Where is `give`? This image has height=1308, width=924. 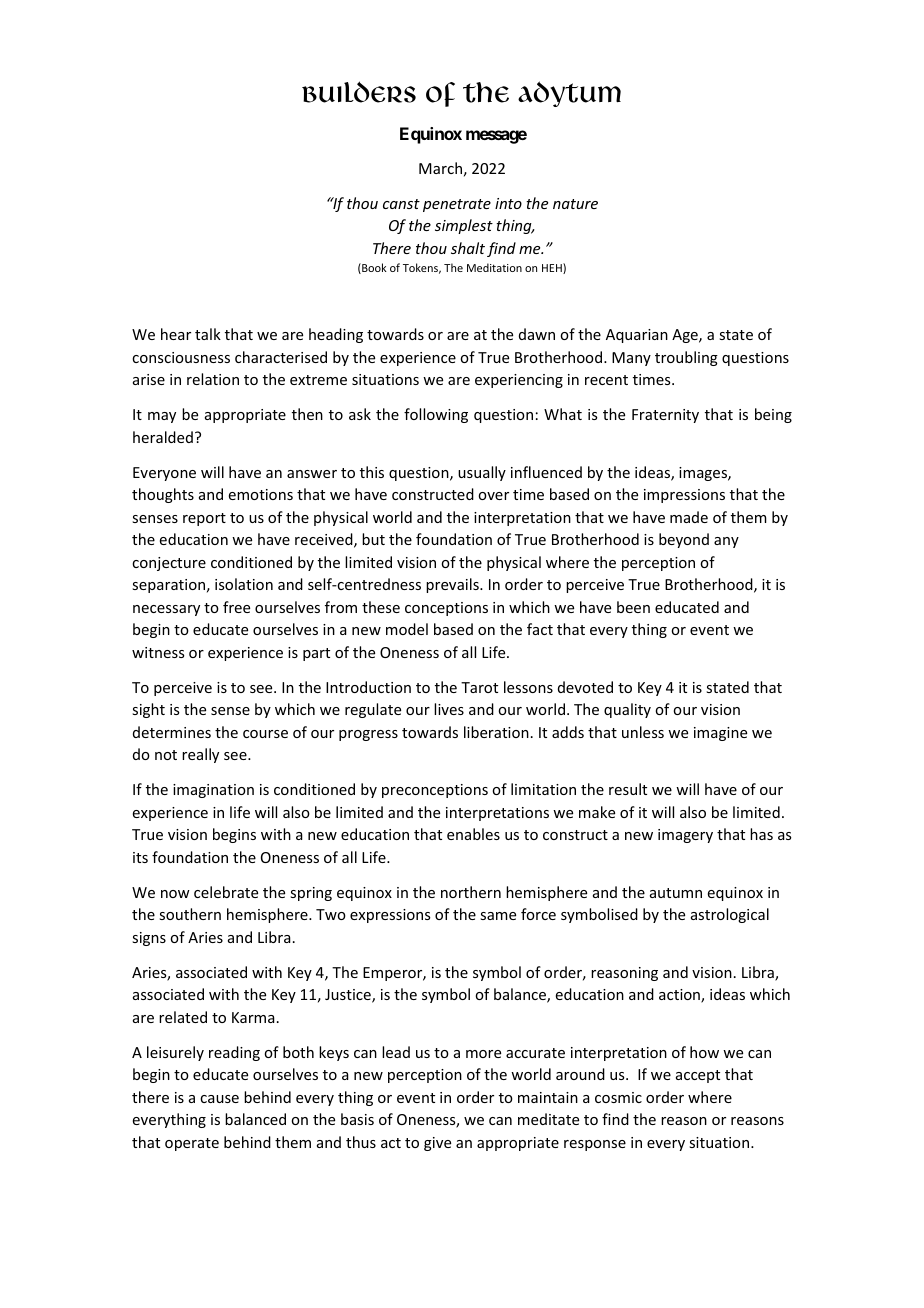 give is located at coordinates (437, 1144).
